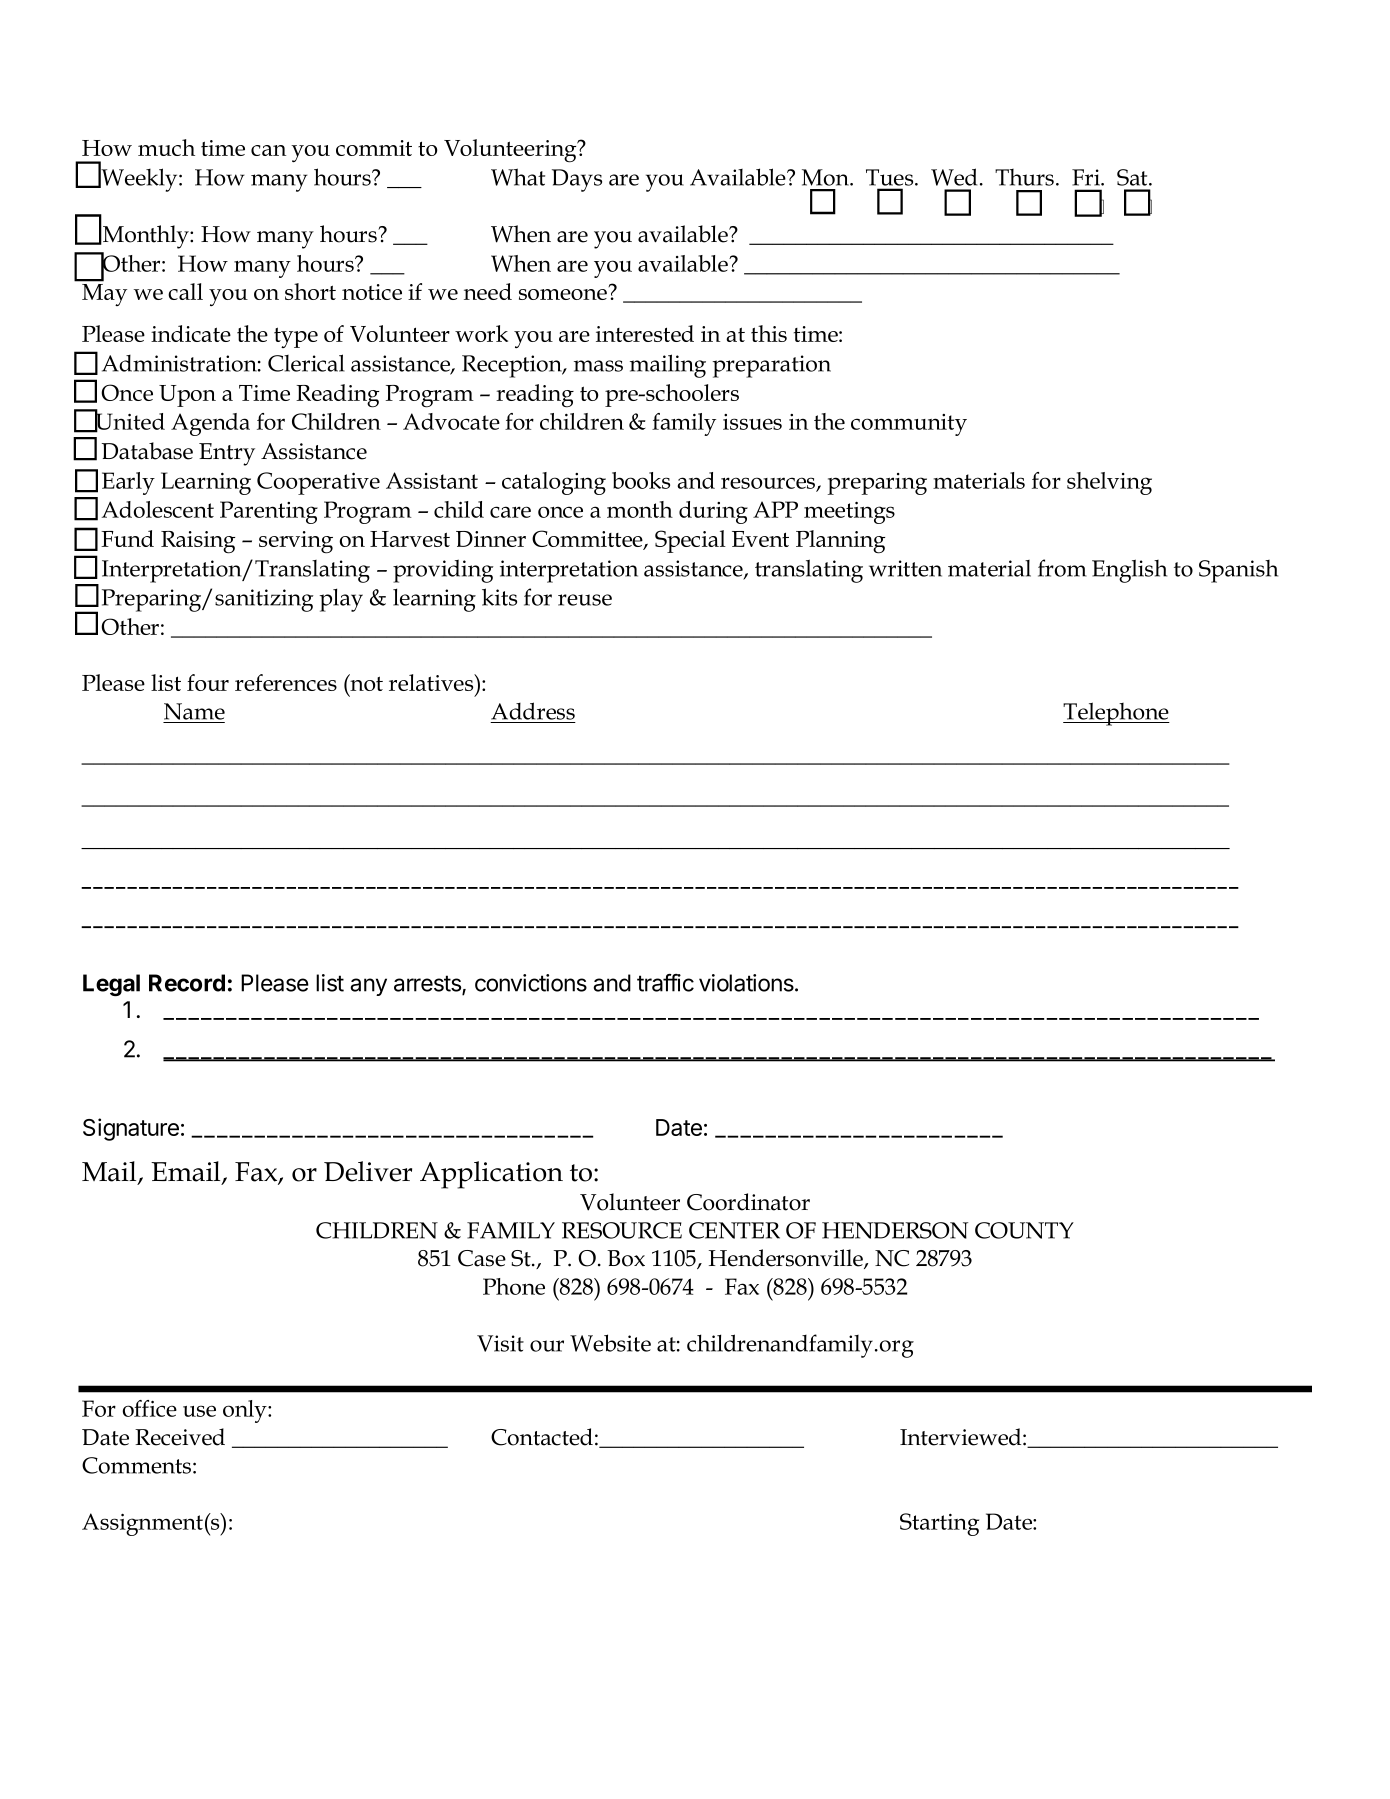 The width and height of the screenshot is (1390, 1799). I want to click on Starting, so click(939, 1524).
